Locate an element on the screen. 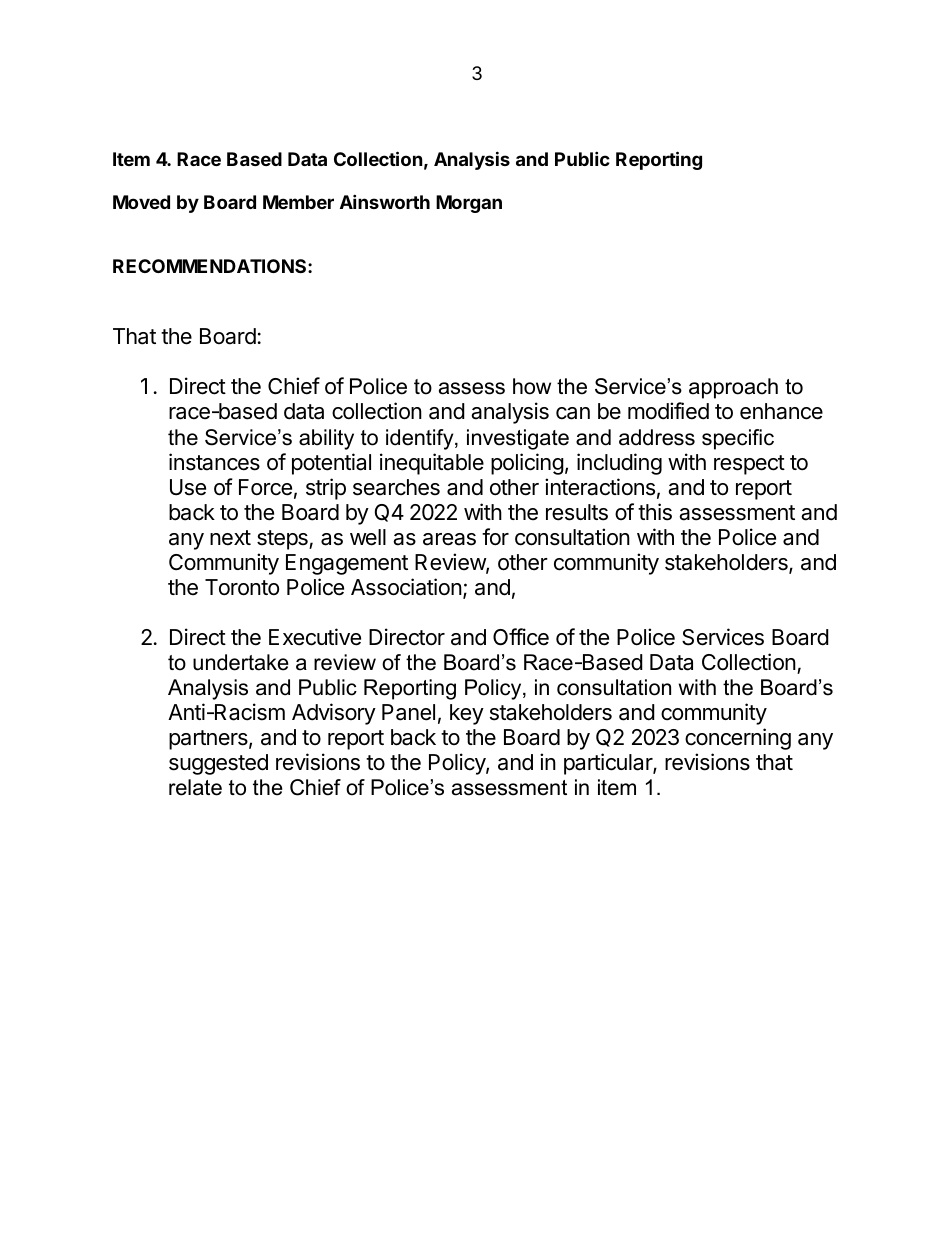 This screenshot has width=952, height=1233. key is located at coordinates (467, 714).
